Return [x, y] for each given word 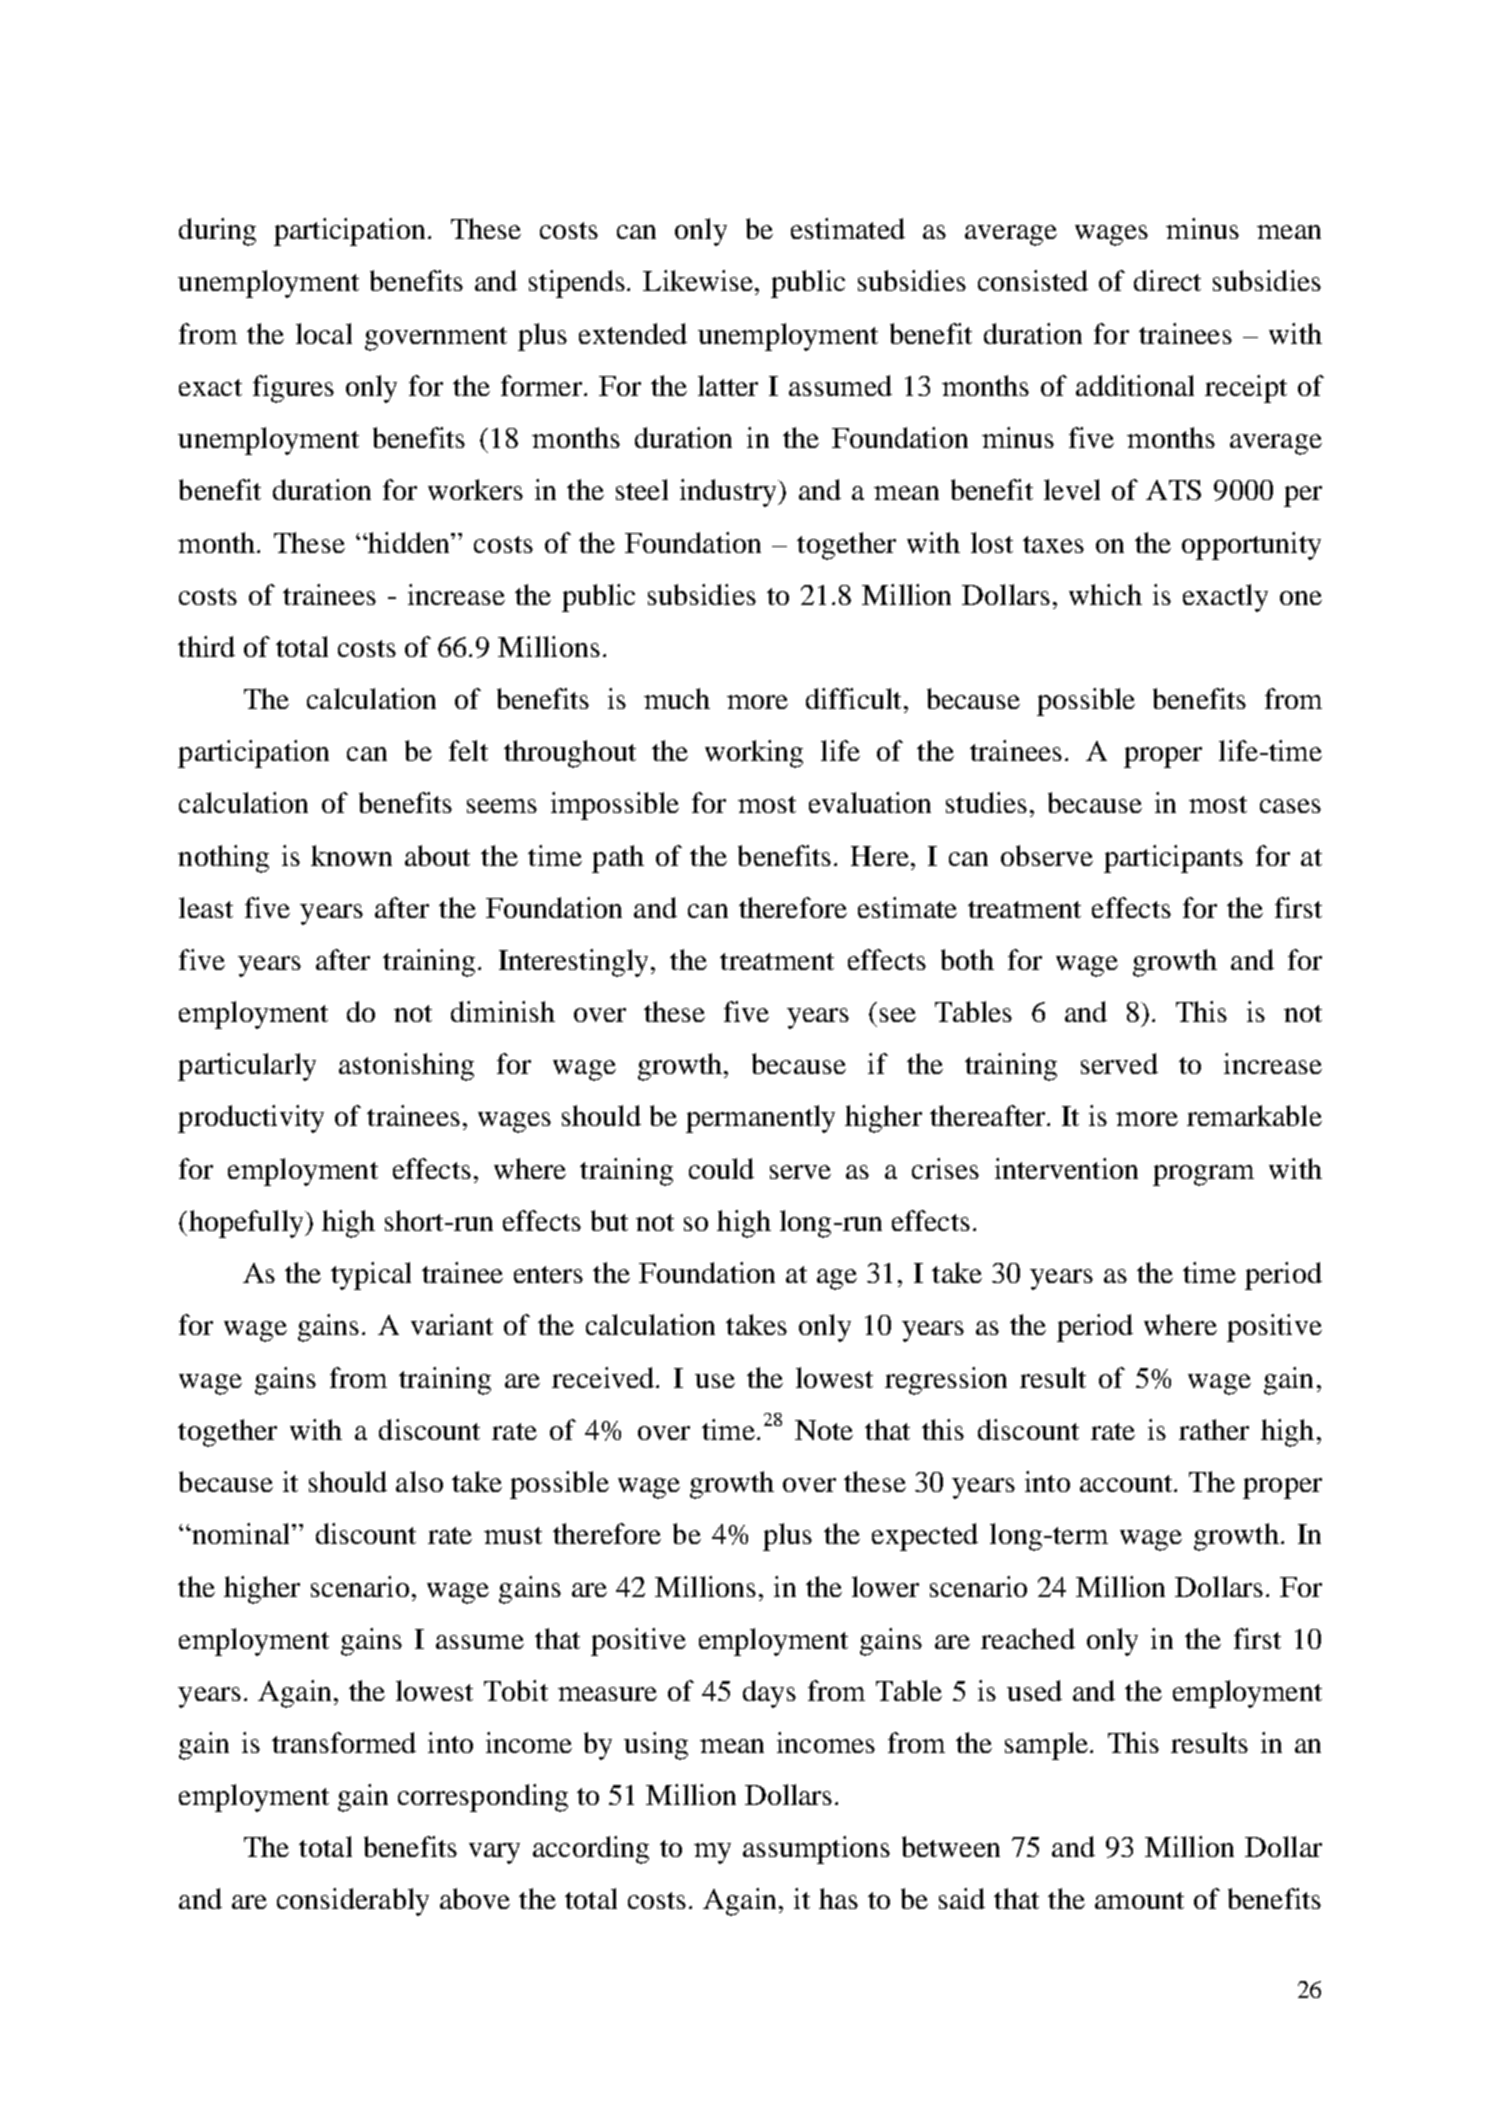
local [324, 333]
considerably [353, 1902]
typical [371, 1276]
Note [824, 1430]
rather [1214, 1429]
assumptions [816, 1850]
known [351, 855]
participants [1173, 859]
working [754, 754]
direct [1167, 280]
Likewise [699, 280]
